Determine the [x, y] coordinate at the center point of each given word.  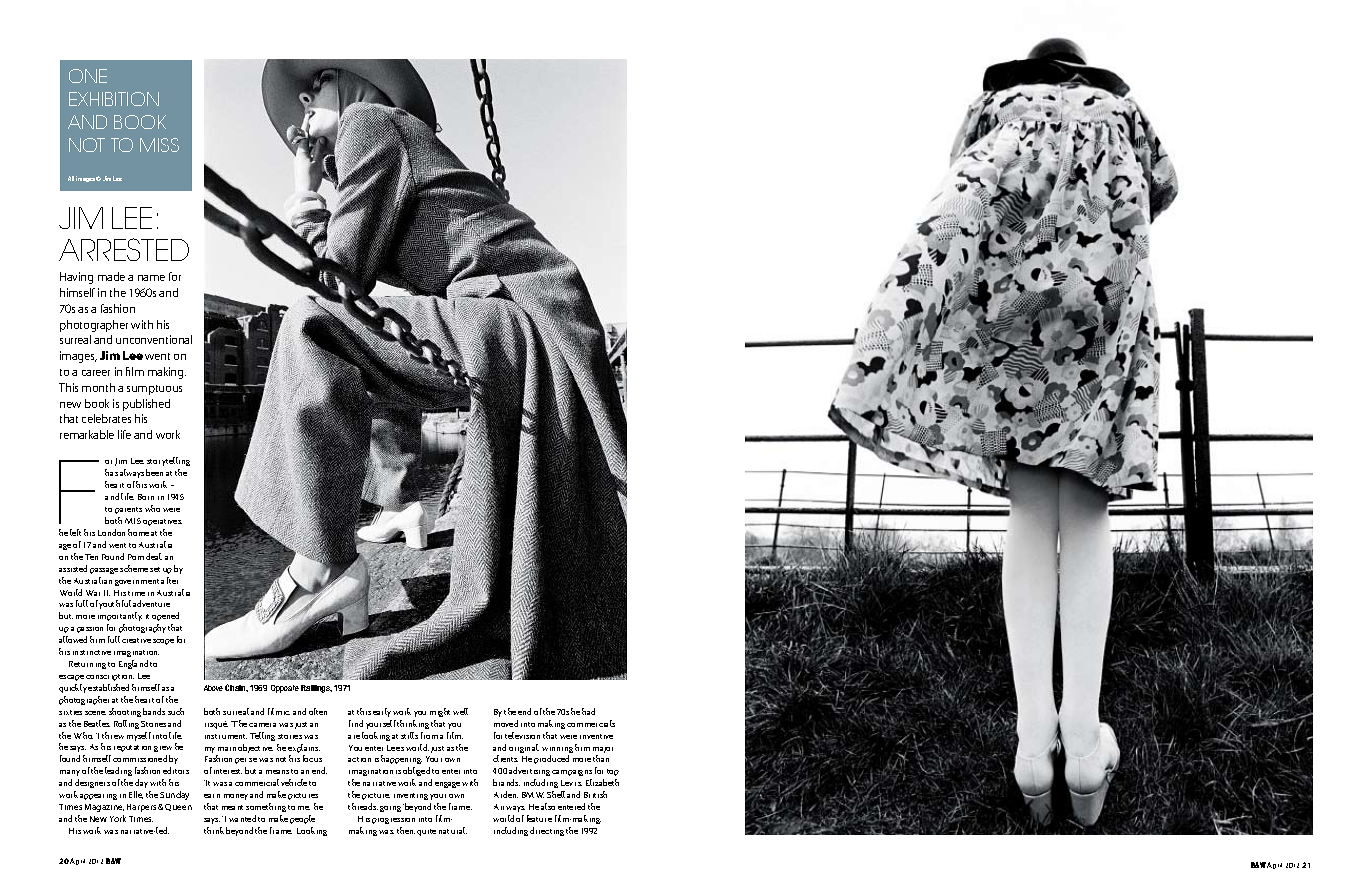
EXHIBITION [114, 99]
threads [363, 806]
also [548, 806]
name [151, 278]
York [118, 818]
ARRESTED [124, 249]
